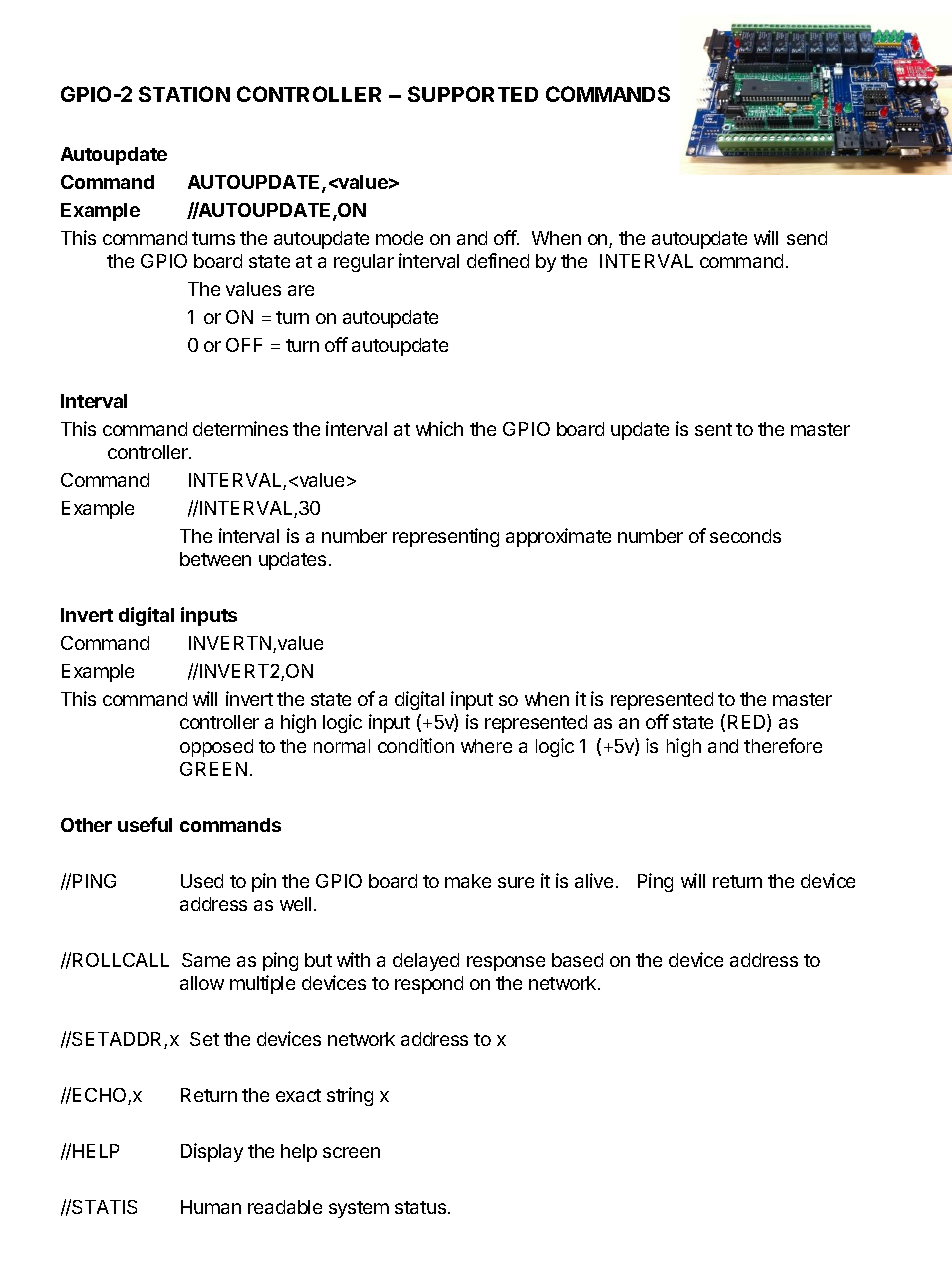 Image resolution: width=952 pixels, height=1270 pixels. I want to click on status, so click(422, 1207).
